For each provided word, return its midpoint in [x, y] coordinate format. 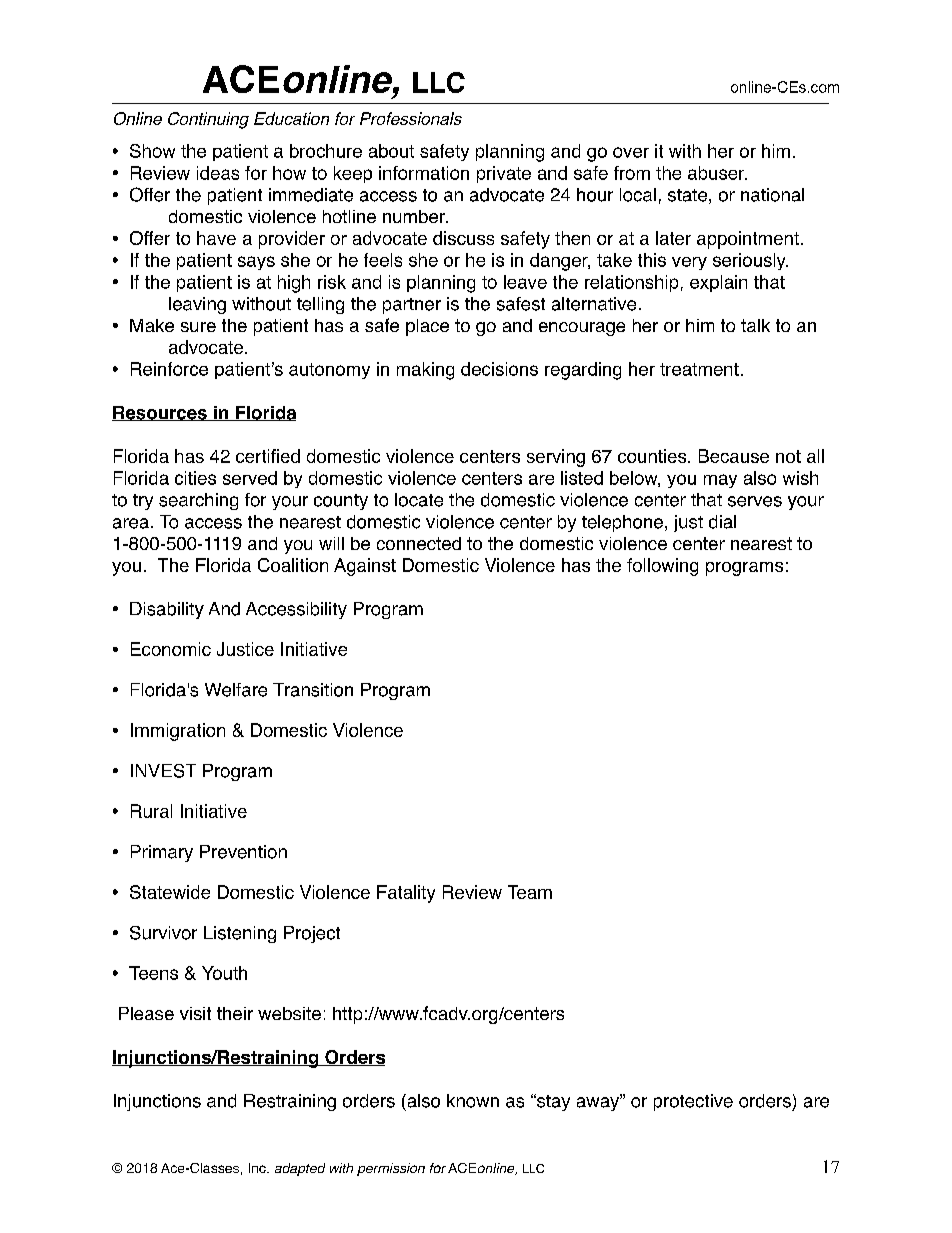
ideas [218, 173]
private [504, 174]
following [662, 567]
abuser [717, 173]
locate [419, 500]
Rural [151, 811]
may [720, 481]
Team [530, 892]
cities [195, 478]
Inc [258, 1168]
